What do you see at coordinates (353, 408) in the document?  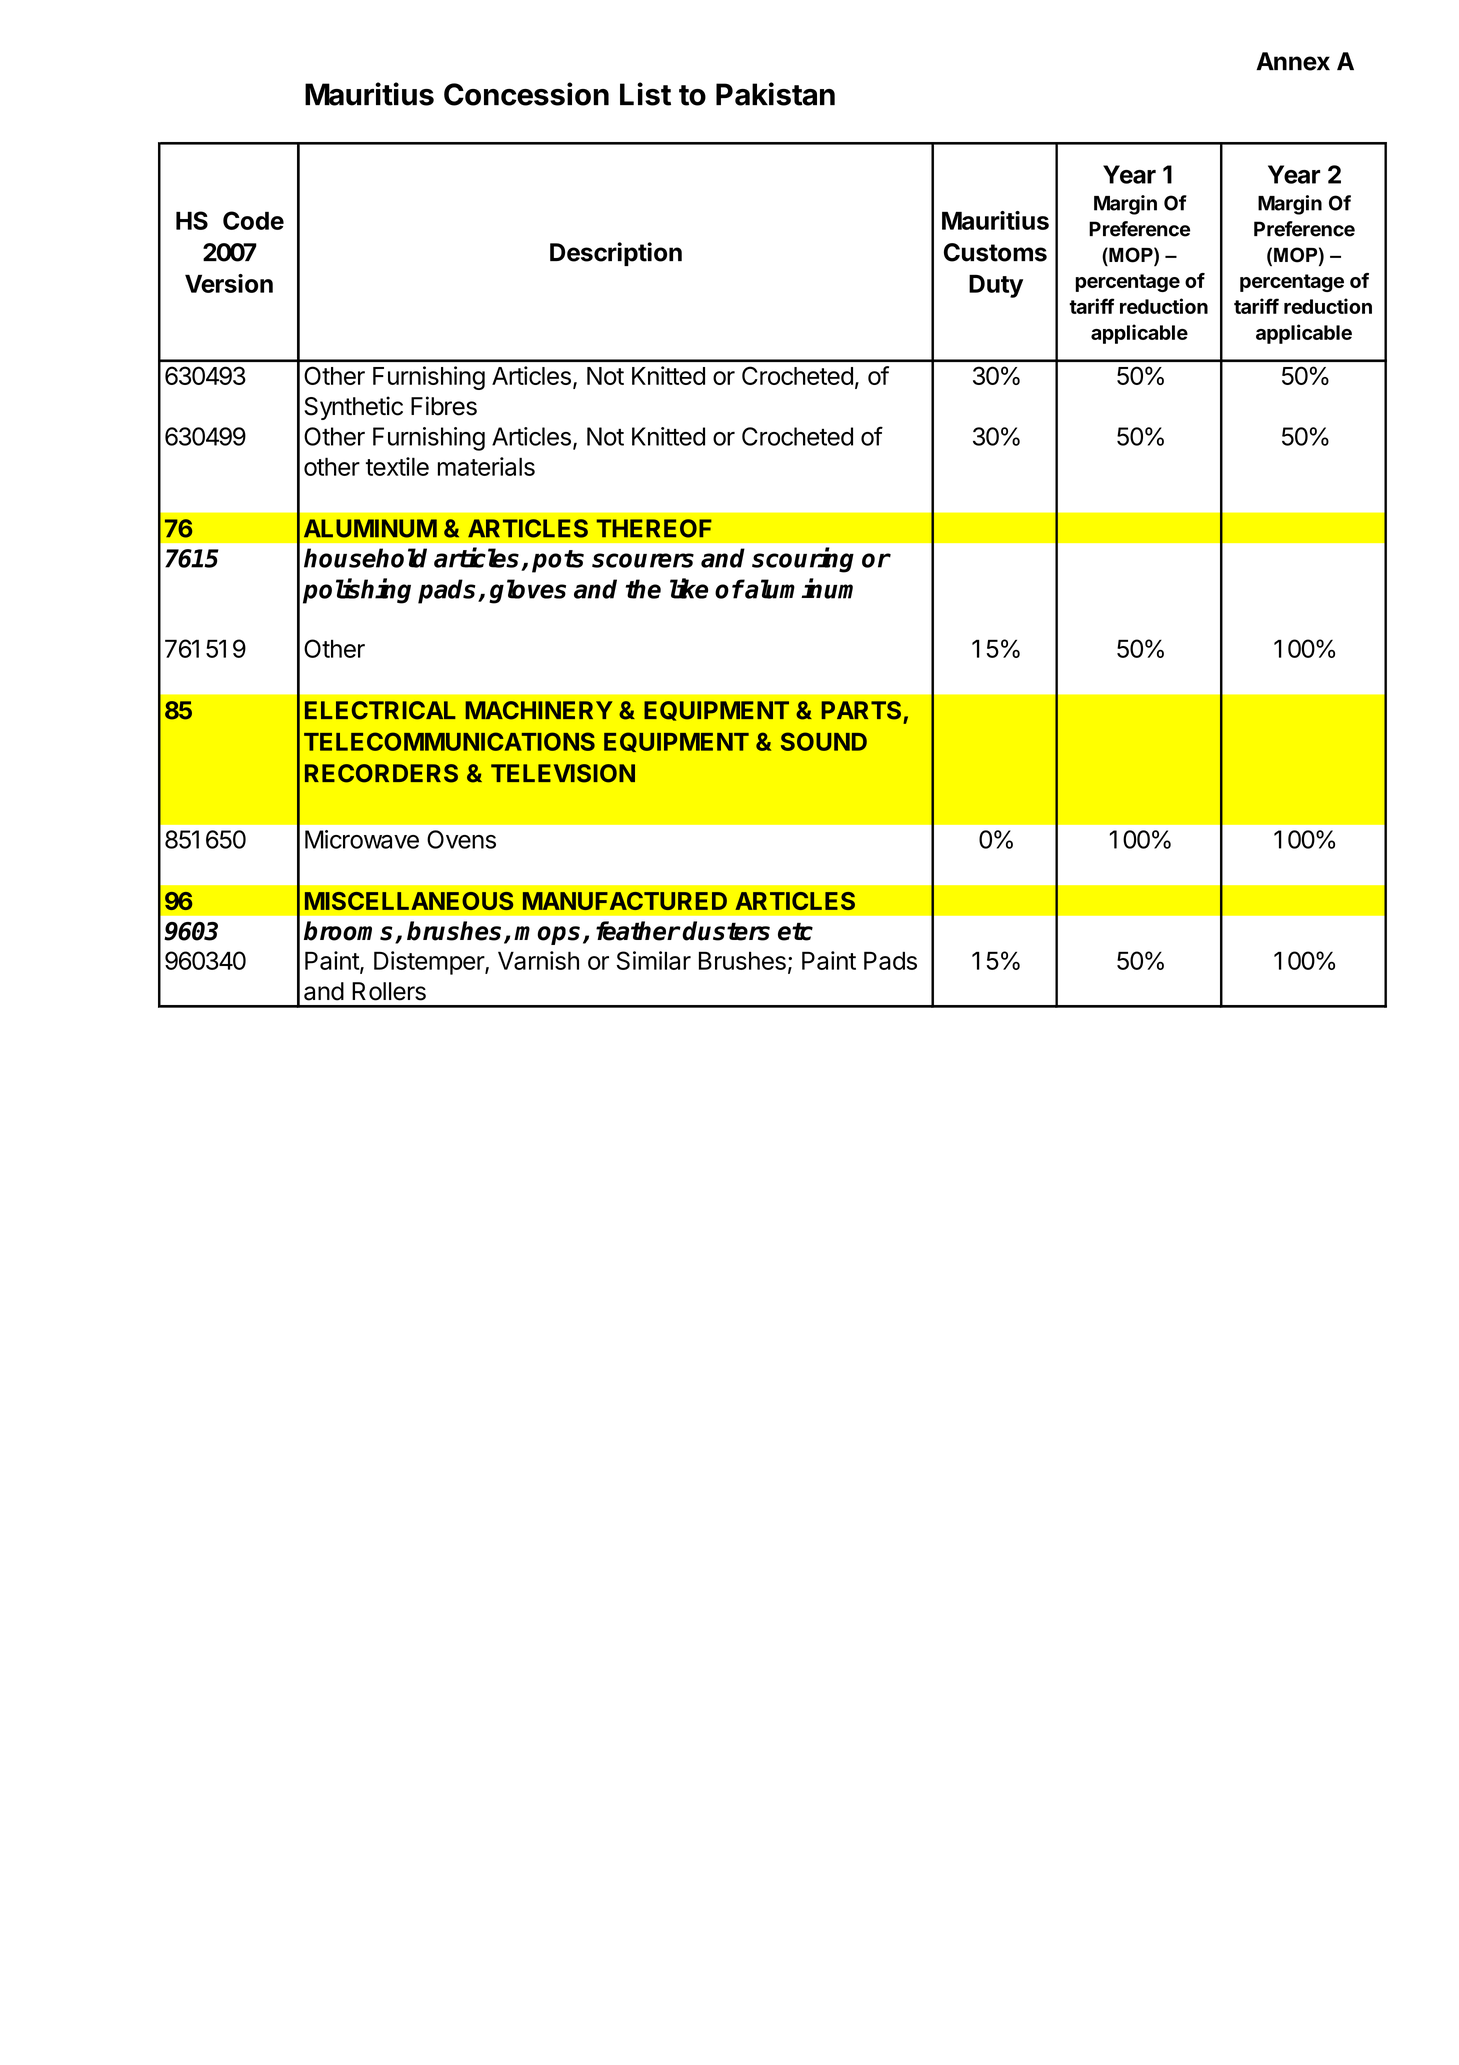 I see `Synthetic` at bounding box center [353, 408].
